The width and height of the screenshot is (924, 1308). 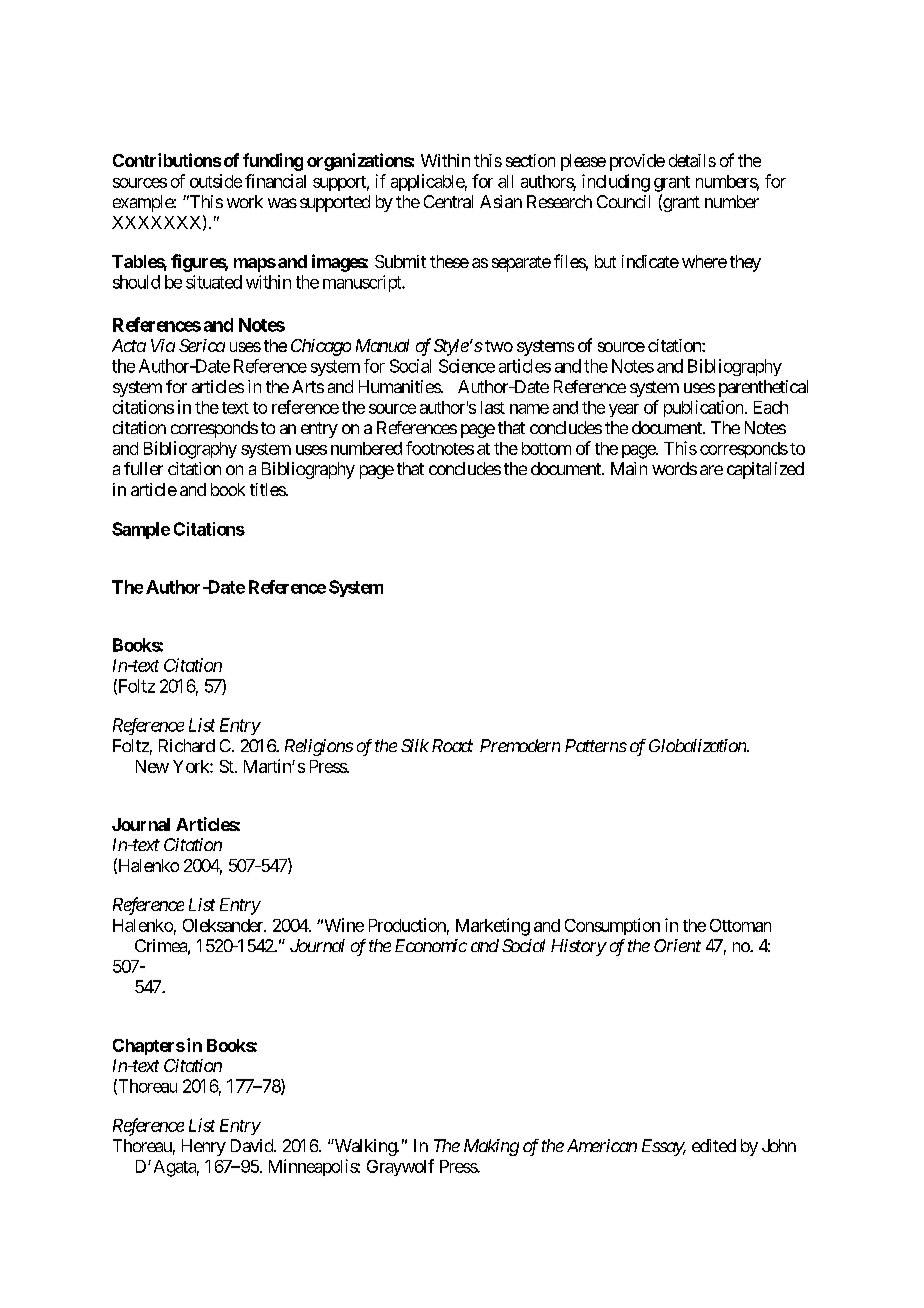 What do you see at coordinates (546, 448) in the screenshot?
I see `bottom` at bounding box center [546, 448].
